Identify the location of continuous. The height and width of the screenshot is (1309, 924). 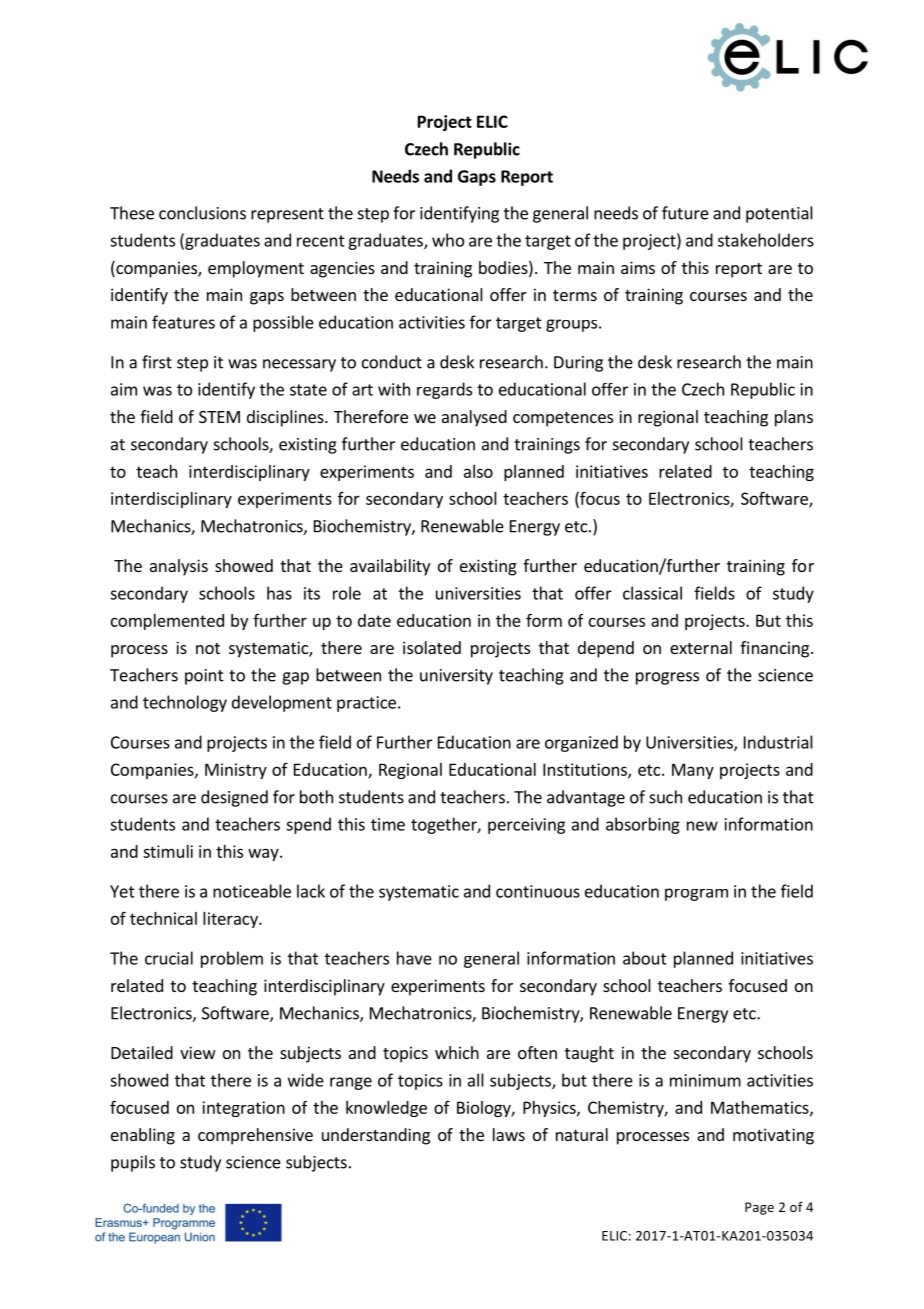
(538, 891).
